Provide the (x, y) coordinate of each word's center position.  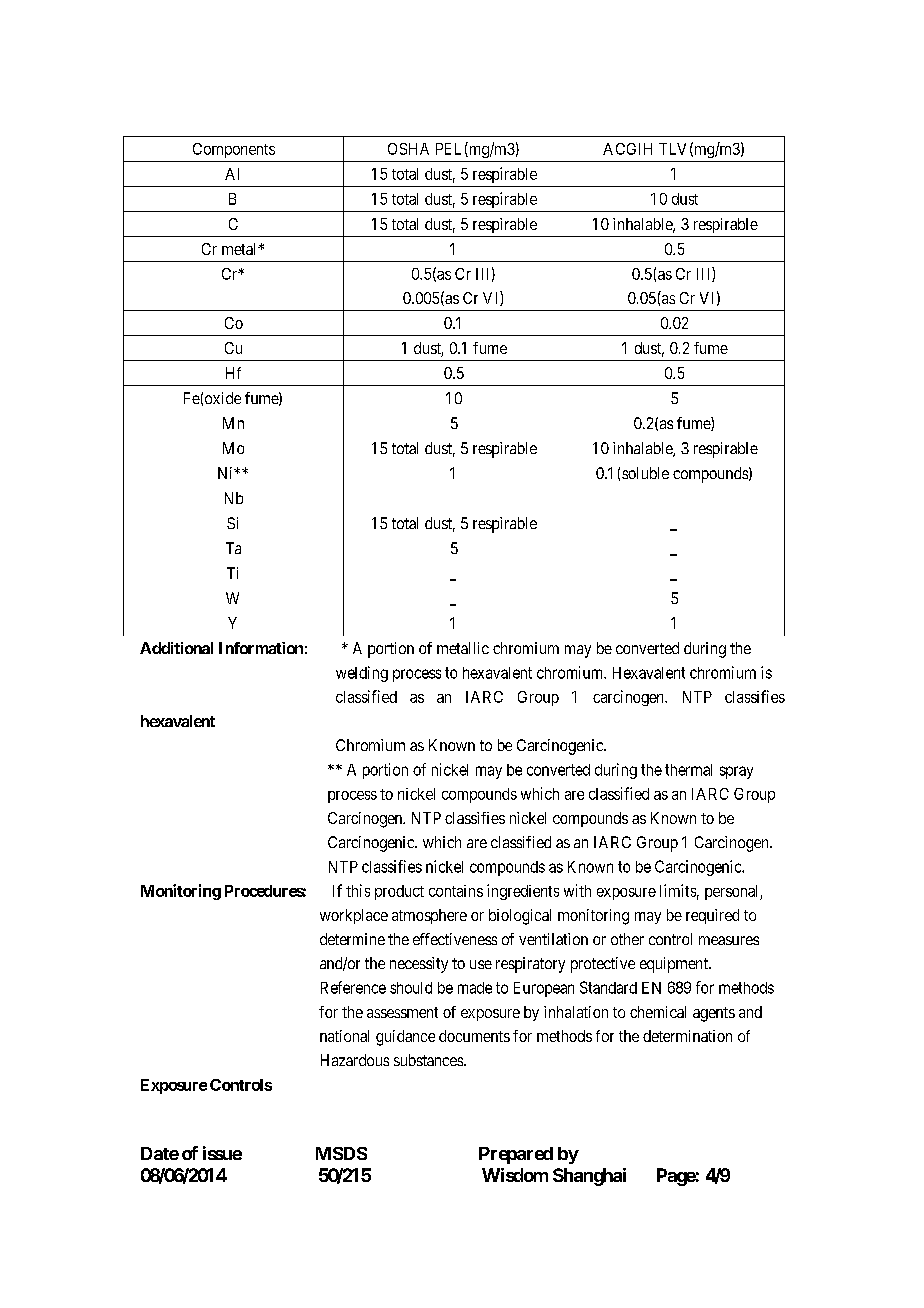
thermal (688, 770)
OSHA (408, 149)
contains (456, 891)
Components (234, 150)
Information (261, 648)
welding (362, 674)
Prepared (516, 1155)
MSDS (341, 1153)
